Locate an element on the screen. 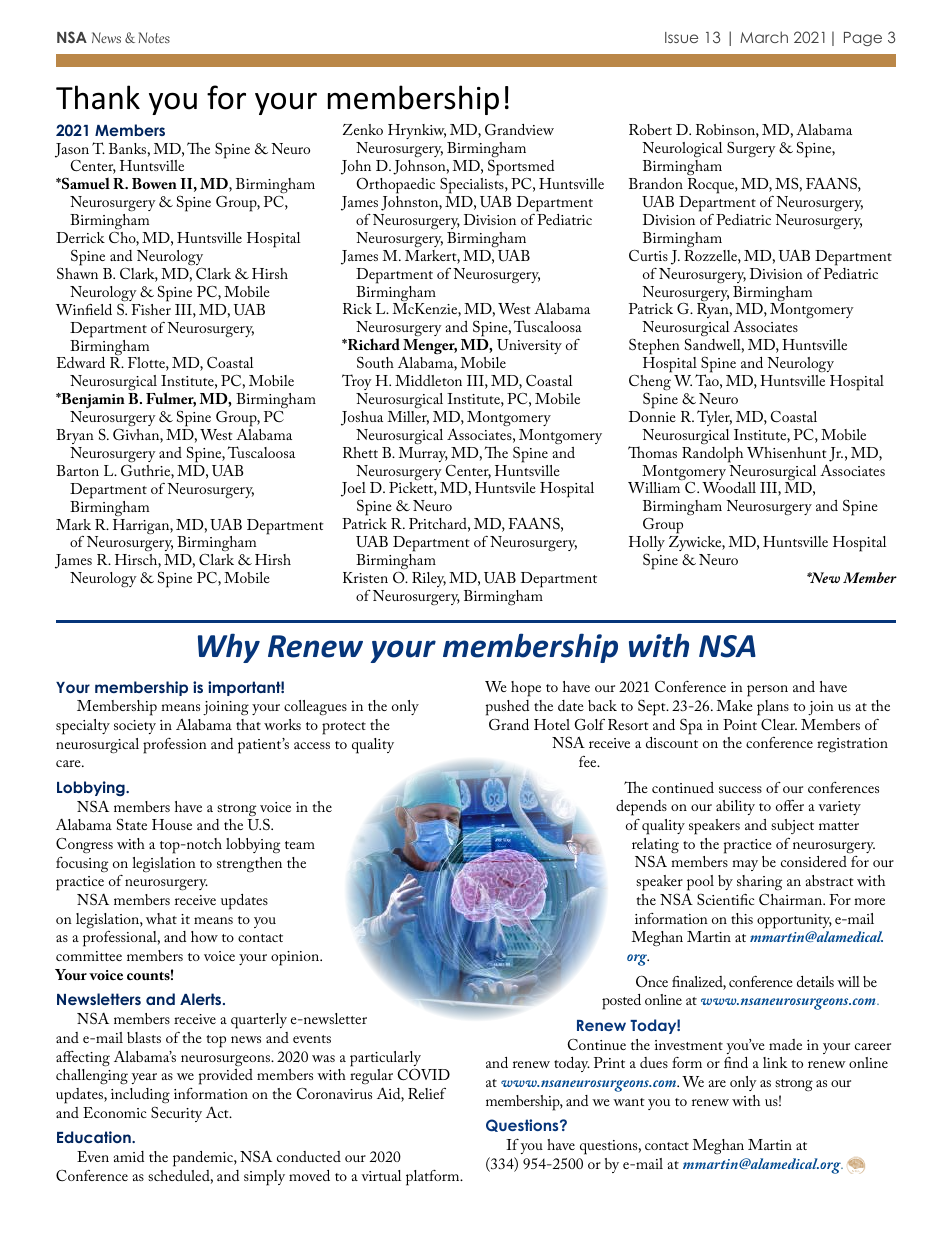 The height and width of the screenshot is (1233, 952). Riley is located at coordinates (429, 579).
